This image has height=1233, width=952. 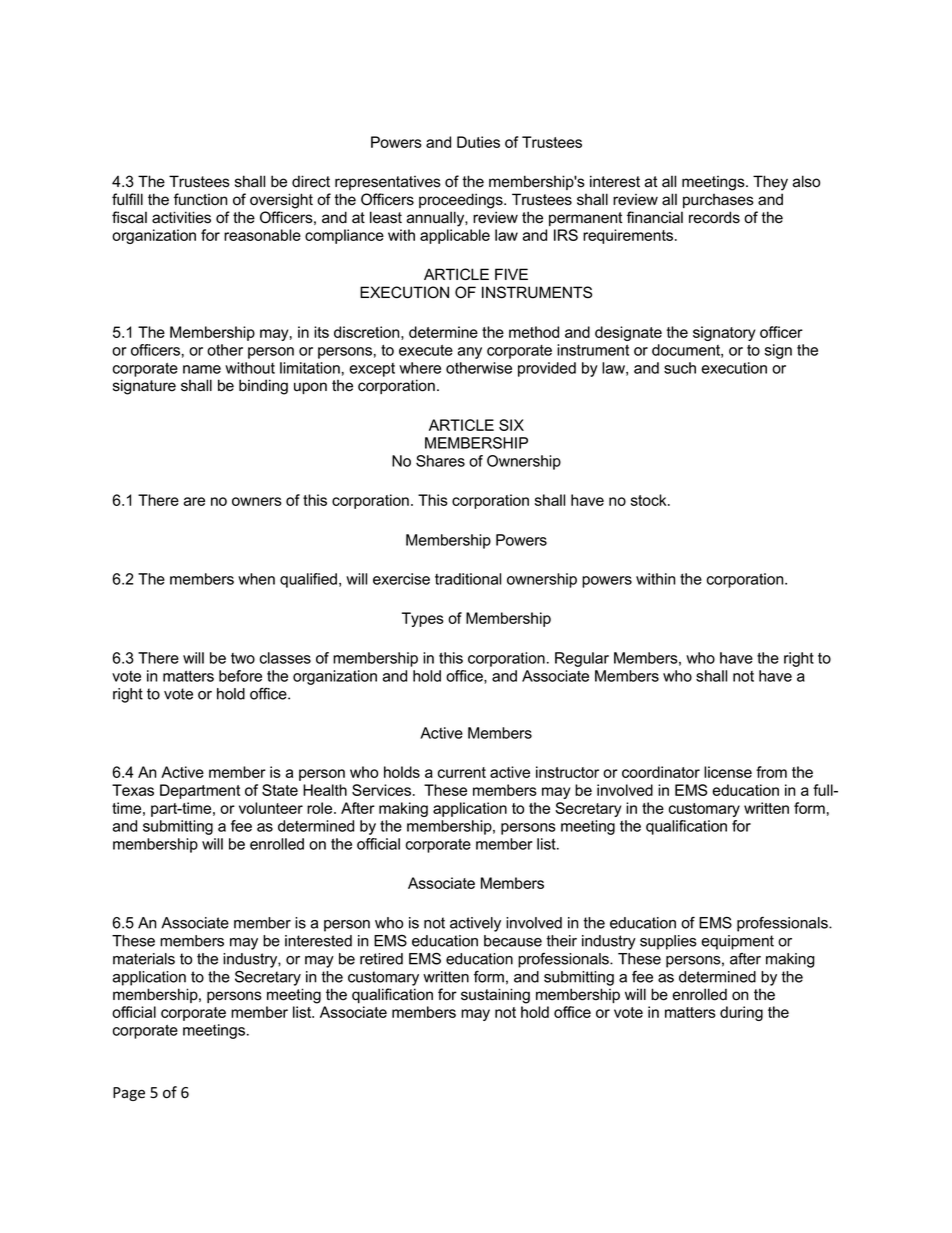 I want to click on Page, so click(x=129, y=1094).
